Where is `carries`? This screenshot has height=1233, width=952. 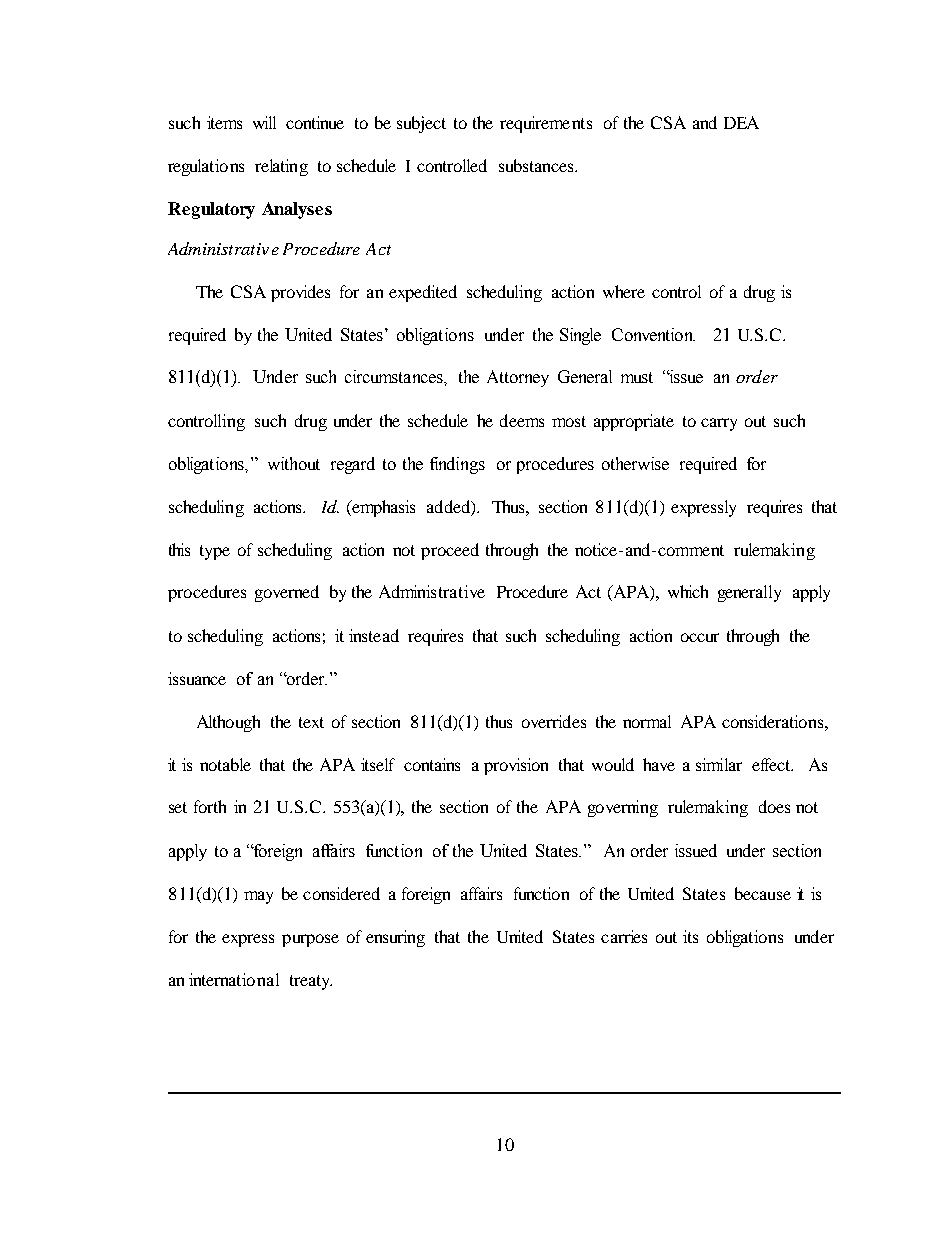 carries is located at coordinates (624, 936).
